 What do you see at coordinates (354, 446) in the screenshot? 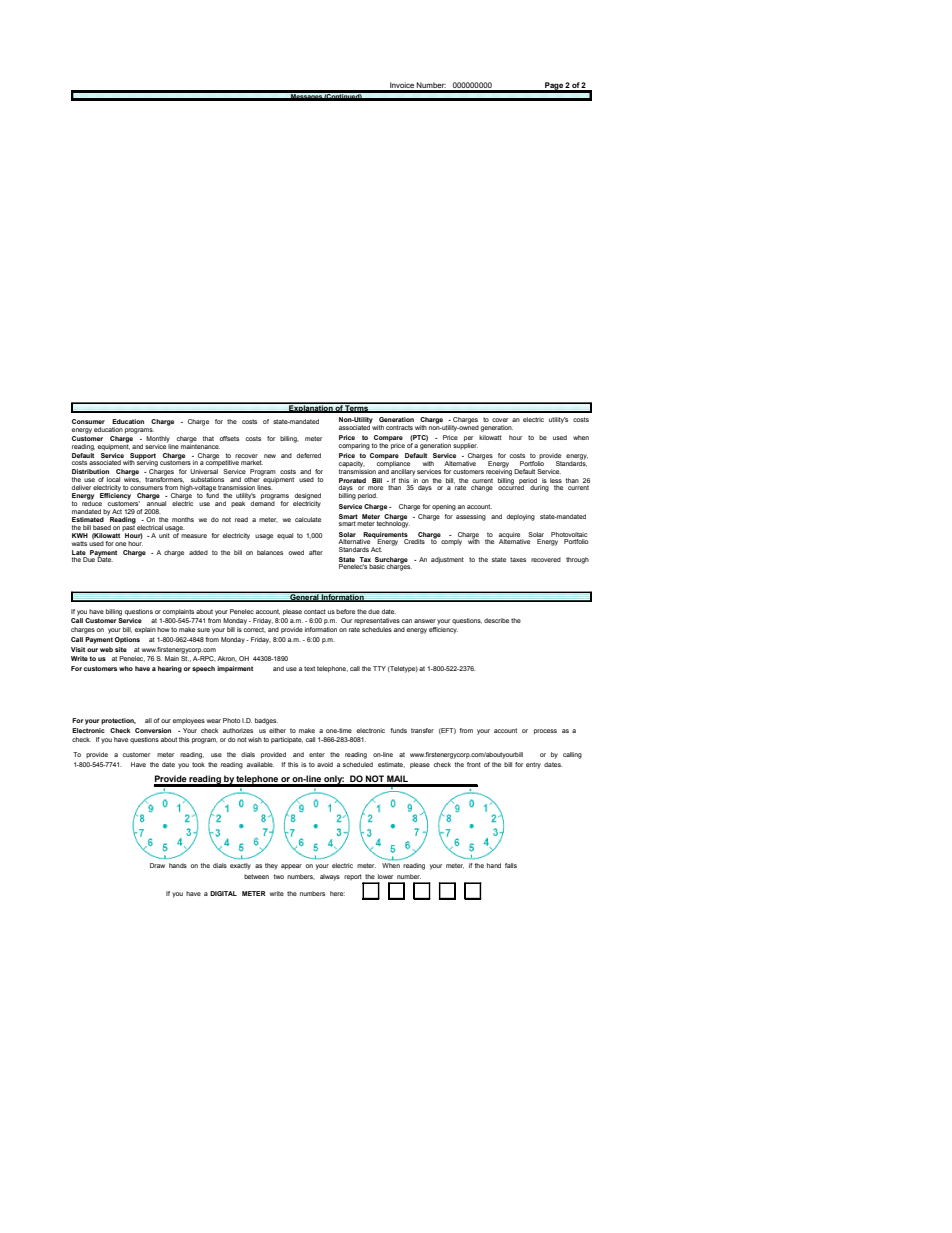
I see `comparing` at bounding box center [354, 446].
